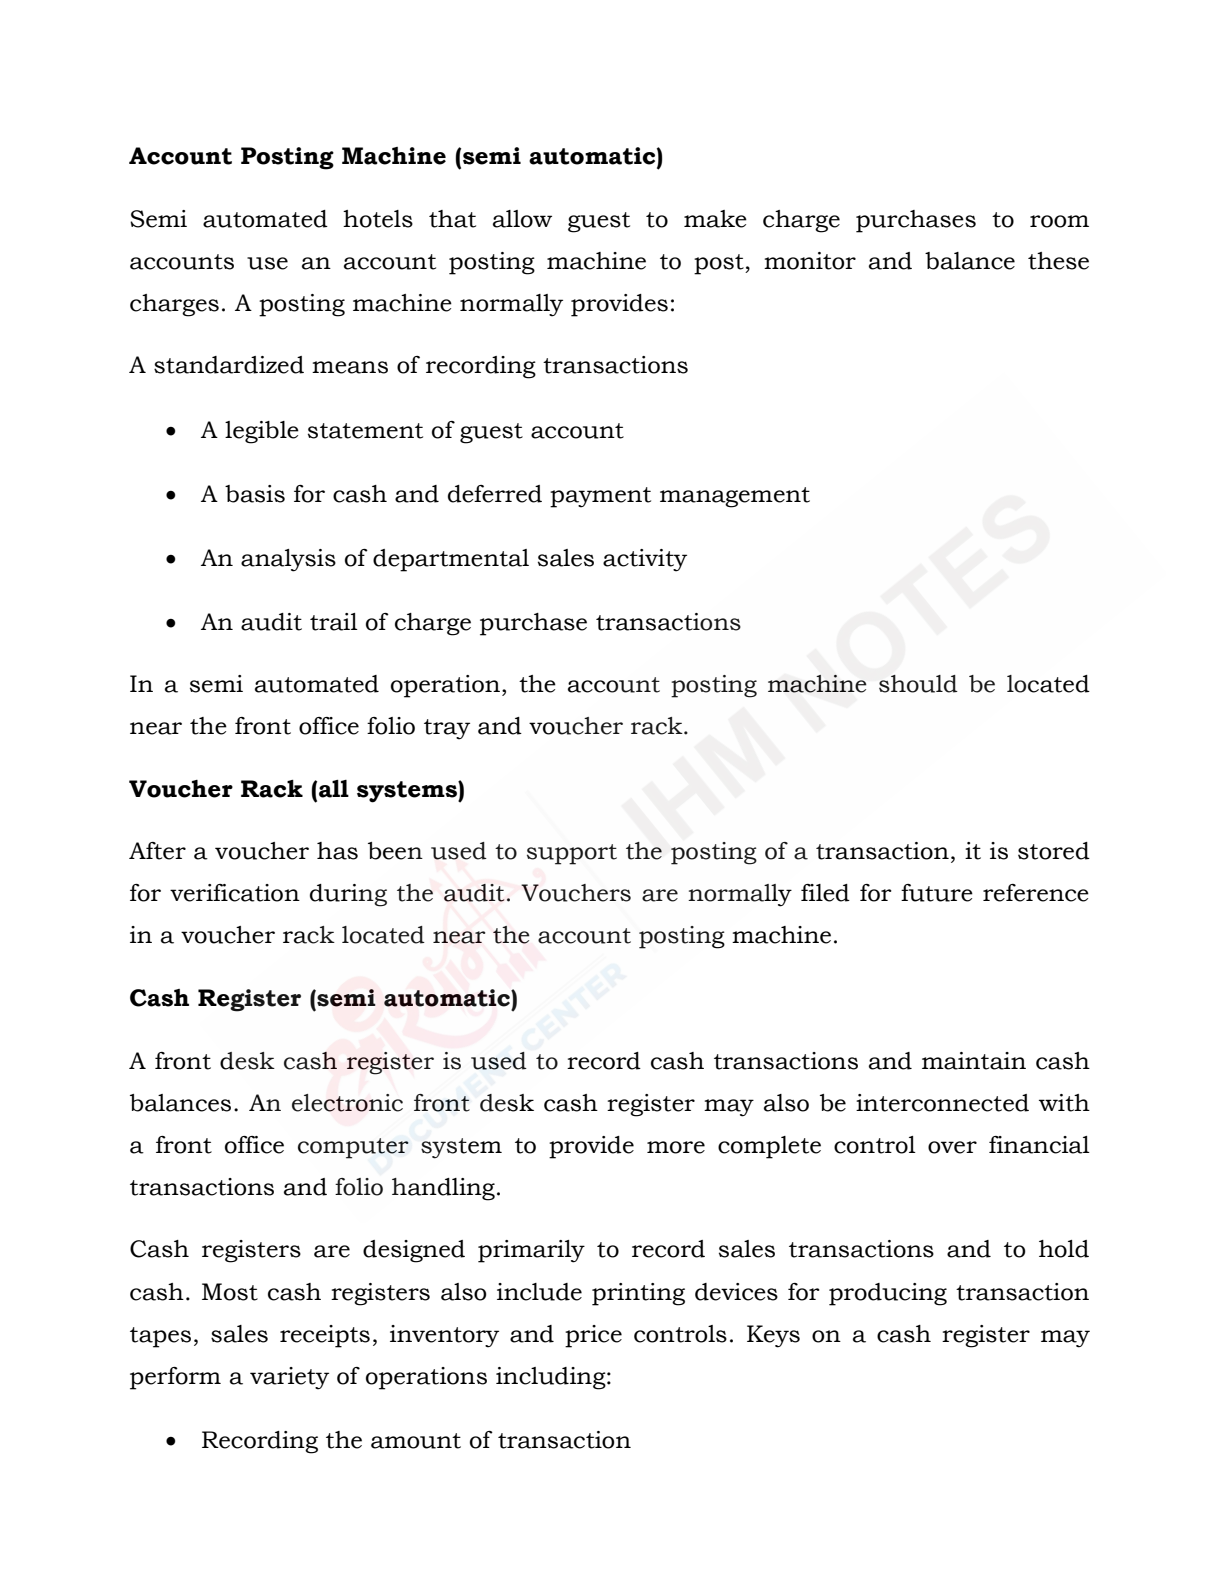 This screenshot has height=1577, width=1219. What do you see at coordinates (235, 893) in the screenshot?
I see `verification` at bounding box center [235, 893].
